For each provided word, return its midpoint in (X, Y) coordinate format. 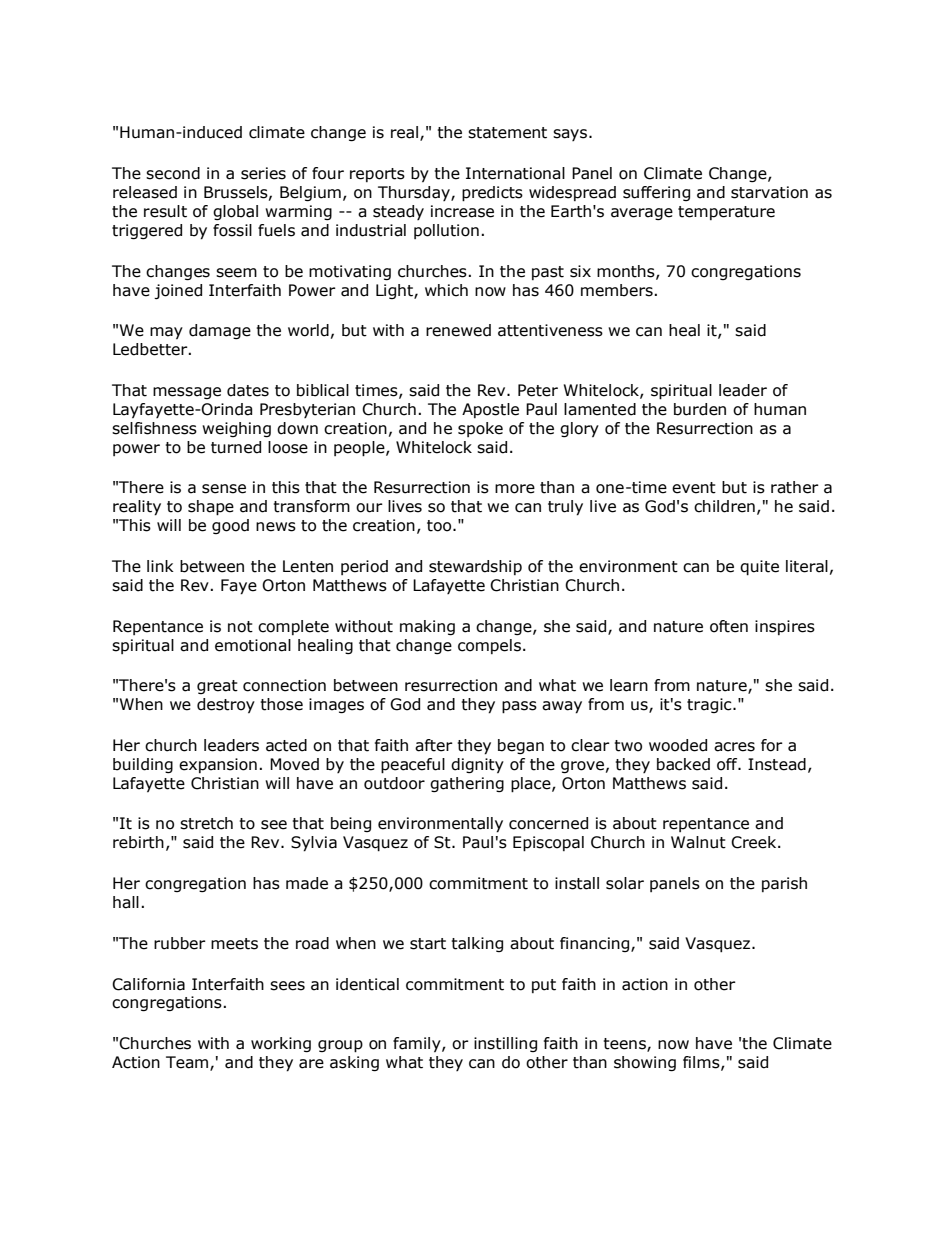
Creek (755, 842)
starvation (769, 192)
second (173, 173)
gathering (467, 784)
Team (187, 1062)
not (240, 627)
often (729, 626)
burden (700, 409)
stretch (206, 823)
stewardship (475, 567)
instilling (505, 1044)
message (187, 393)
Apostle (490, 410)
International (515, 173)
